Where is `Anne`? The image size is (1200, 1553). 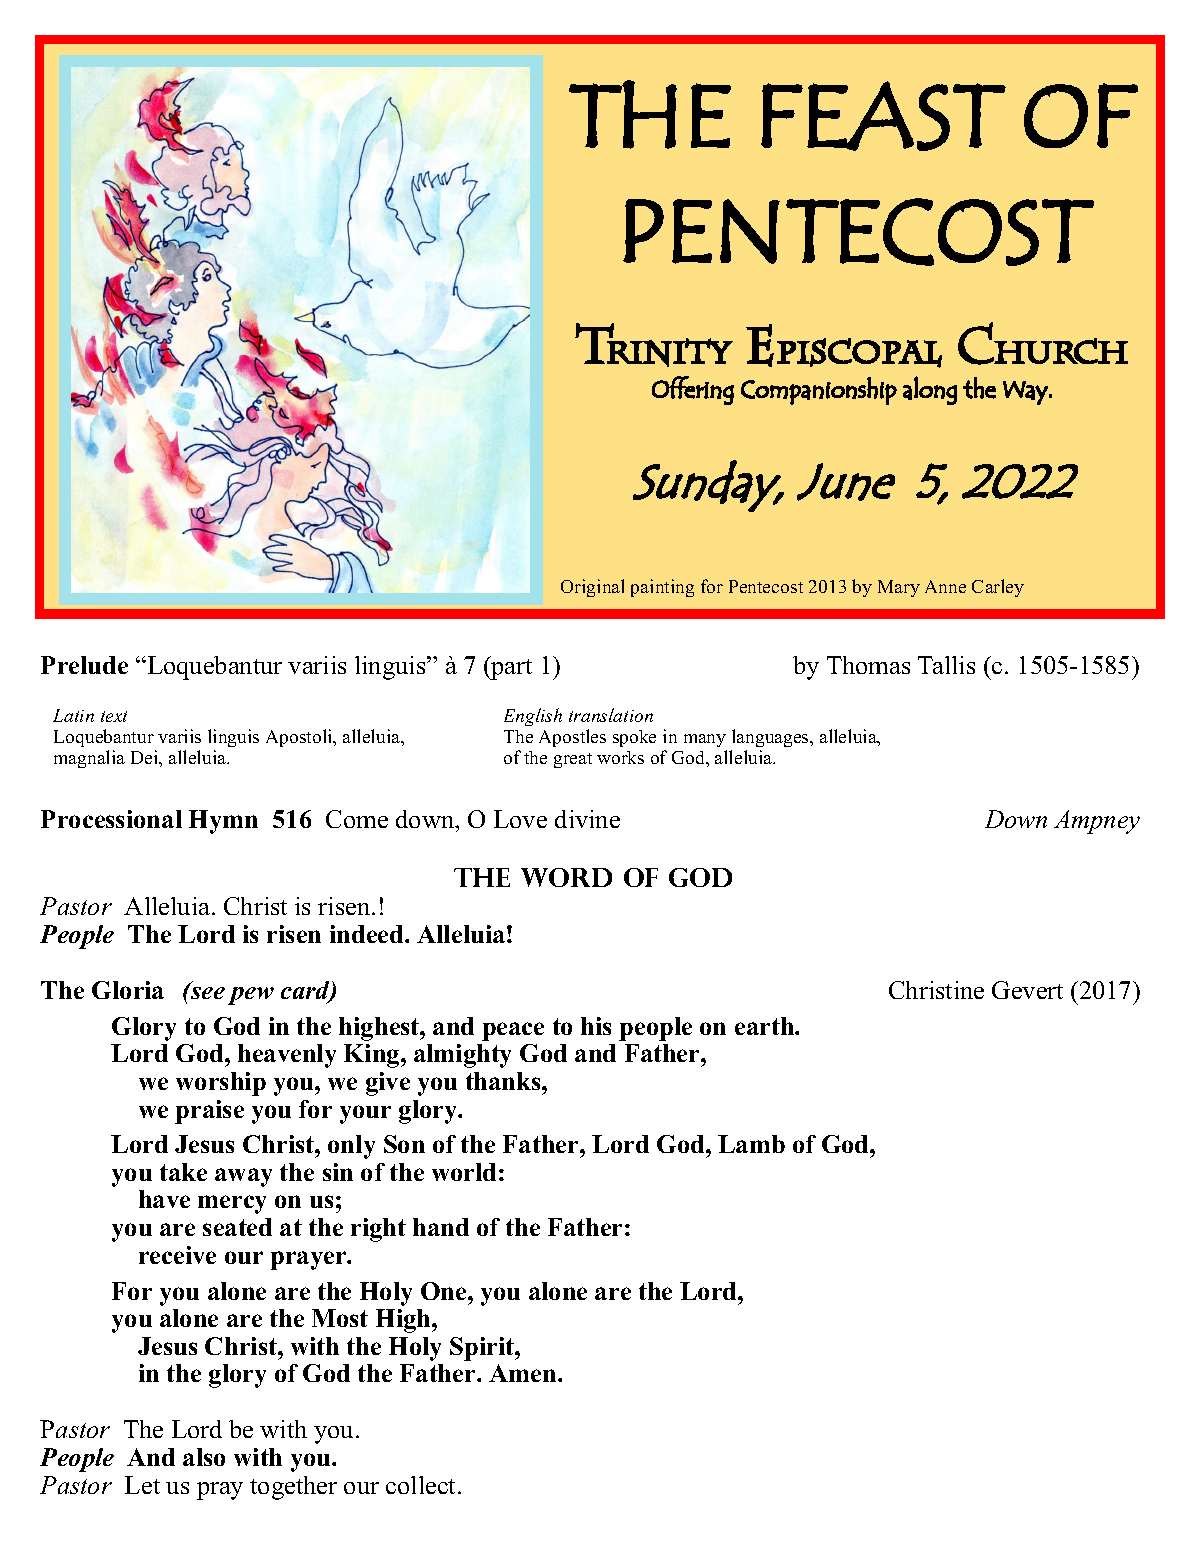 Anne is located at coordinates (945, 586).
